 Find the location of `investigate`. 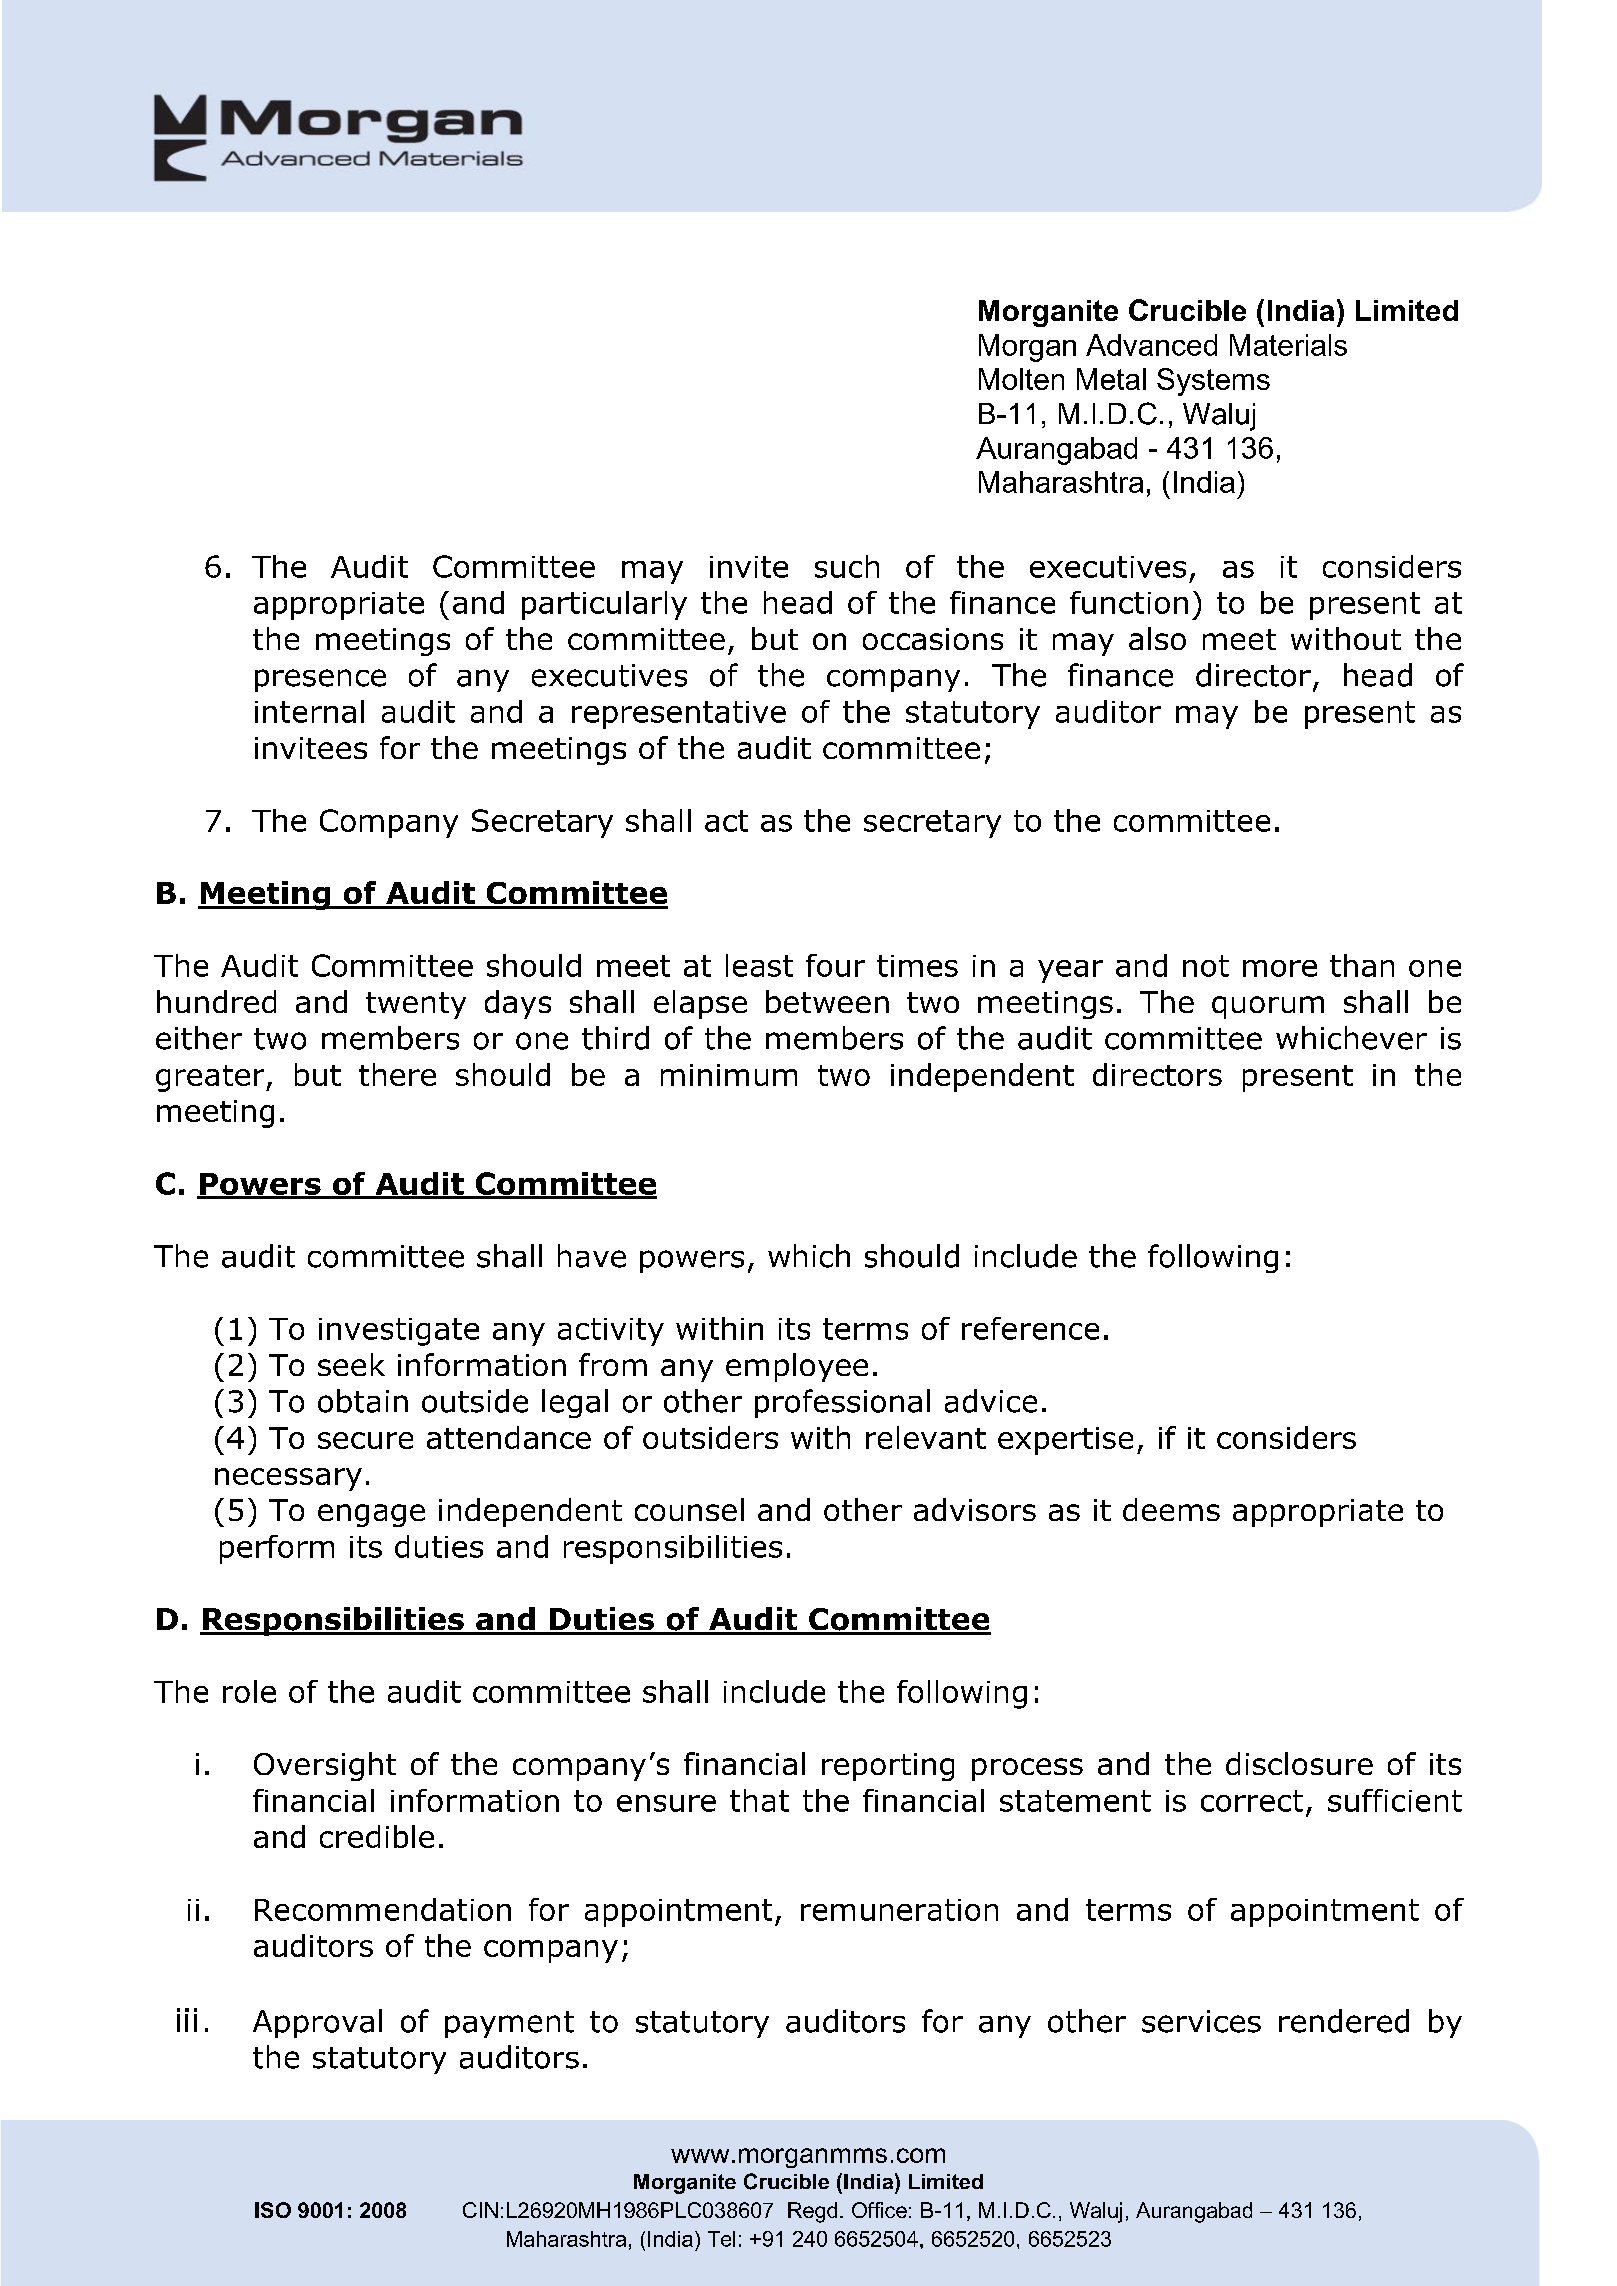

investigate is located at coordinates (399, 1332).
